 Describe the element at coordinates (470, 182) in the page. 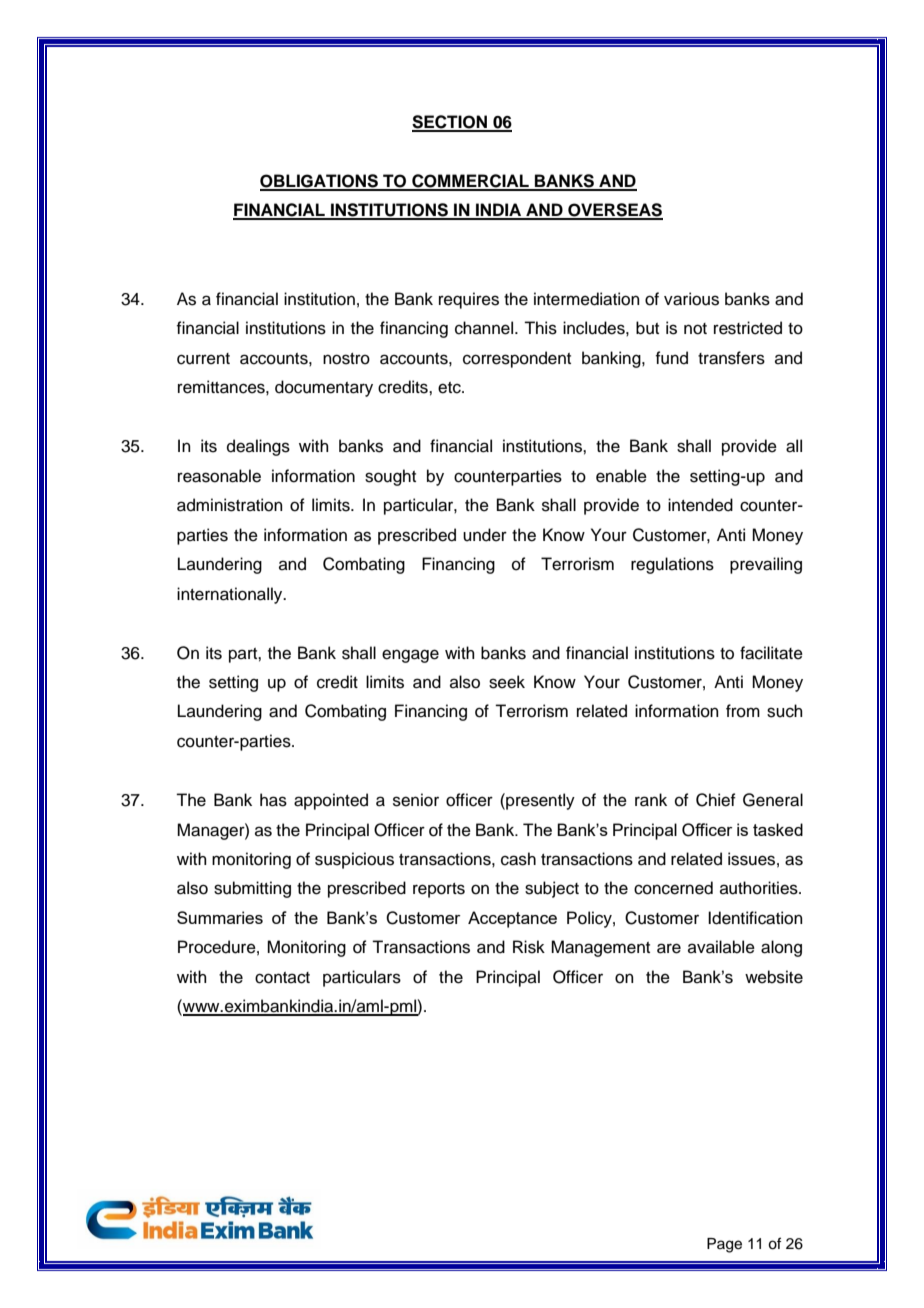

I see `COMMERCIAL` at that location.
